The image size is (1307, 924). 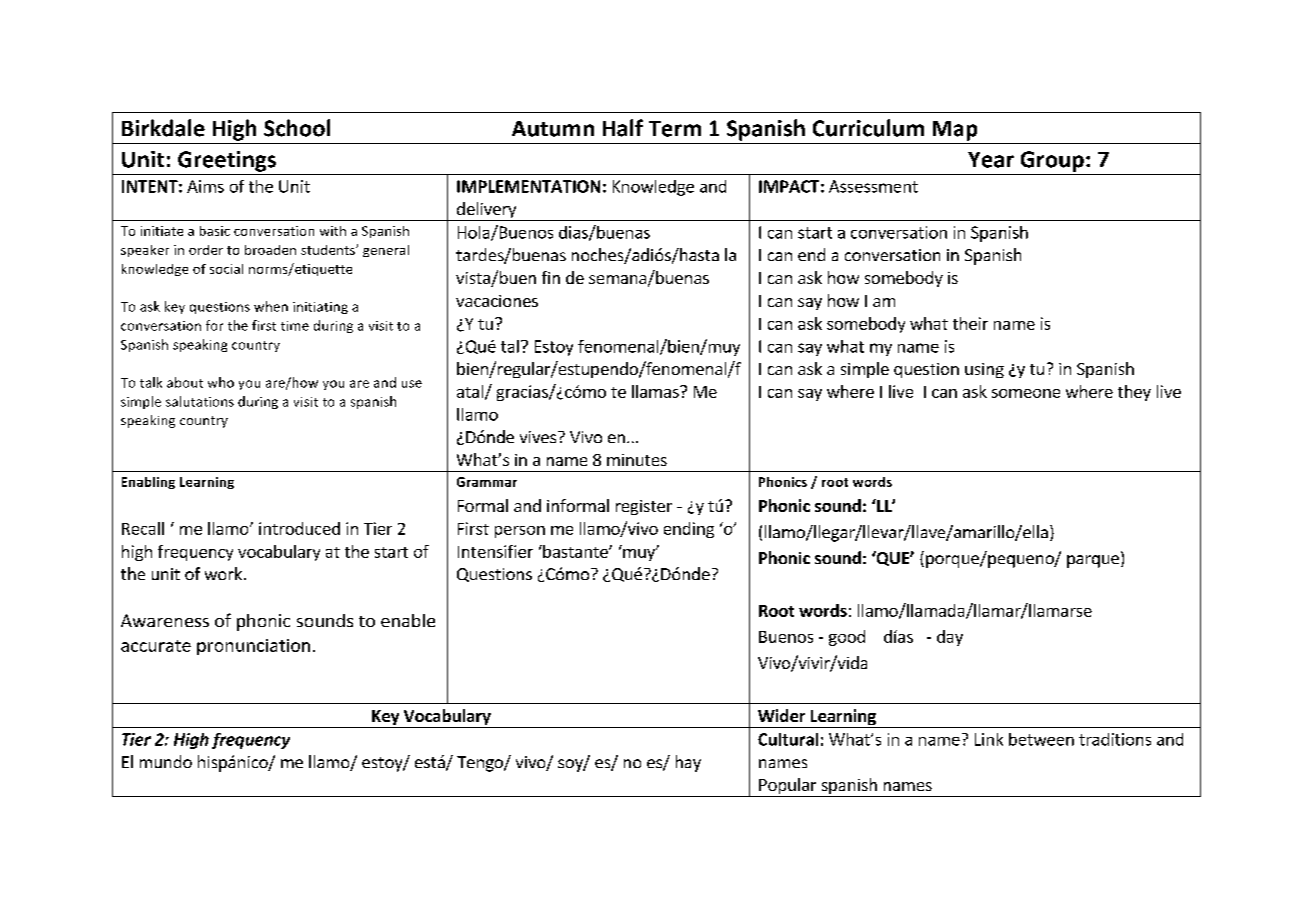 I want to click on Half, so click(x=623, y=128).
